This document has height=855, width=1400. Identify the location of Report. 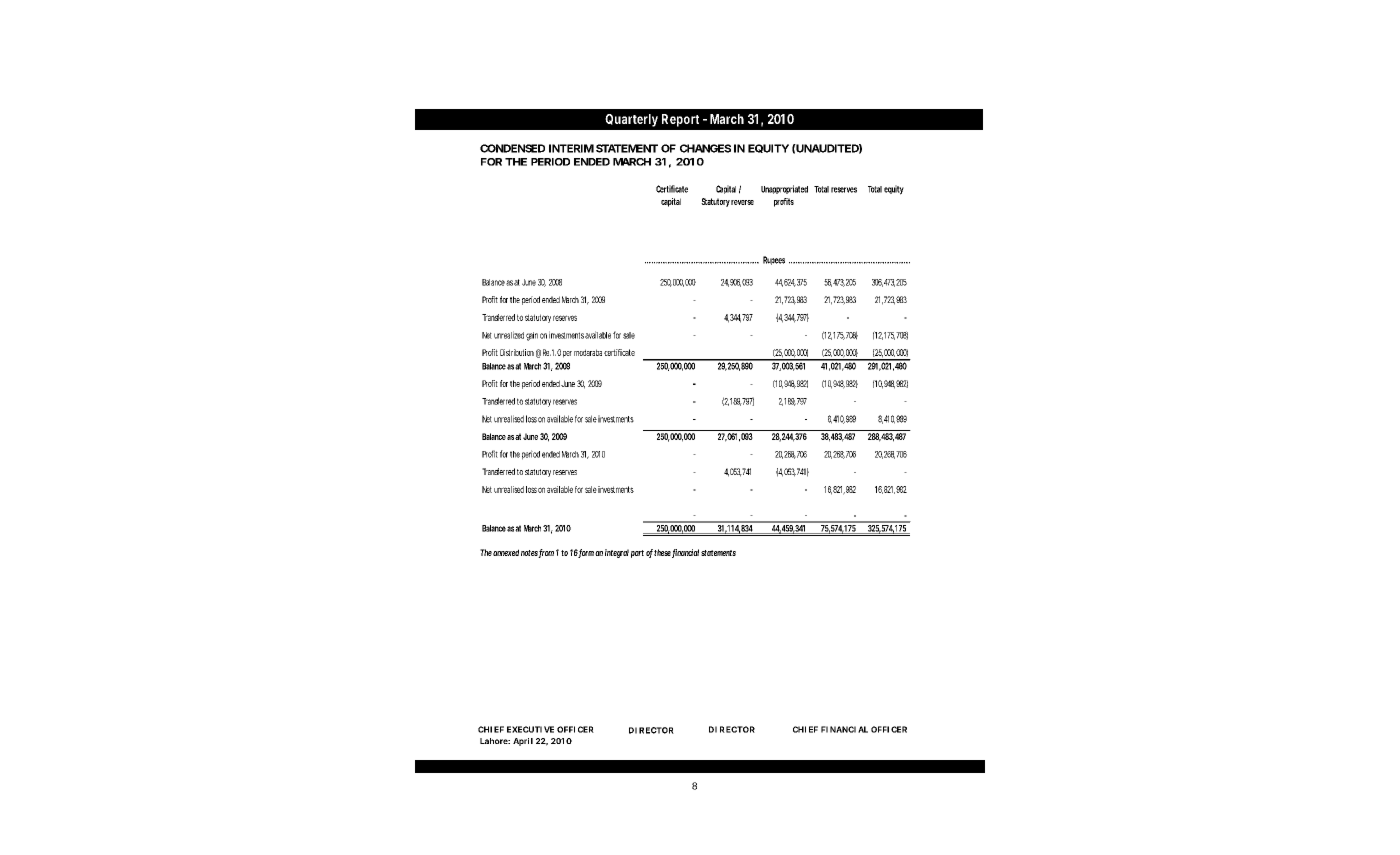
(680, 120).
